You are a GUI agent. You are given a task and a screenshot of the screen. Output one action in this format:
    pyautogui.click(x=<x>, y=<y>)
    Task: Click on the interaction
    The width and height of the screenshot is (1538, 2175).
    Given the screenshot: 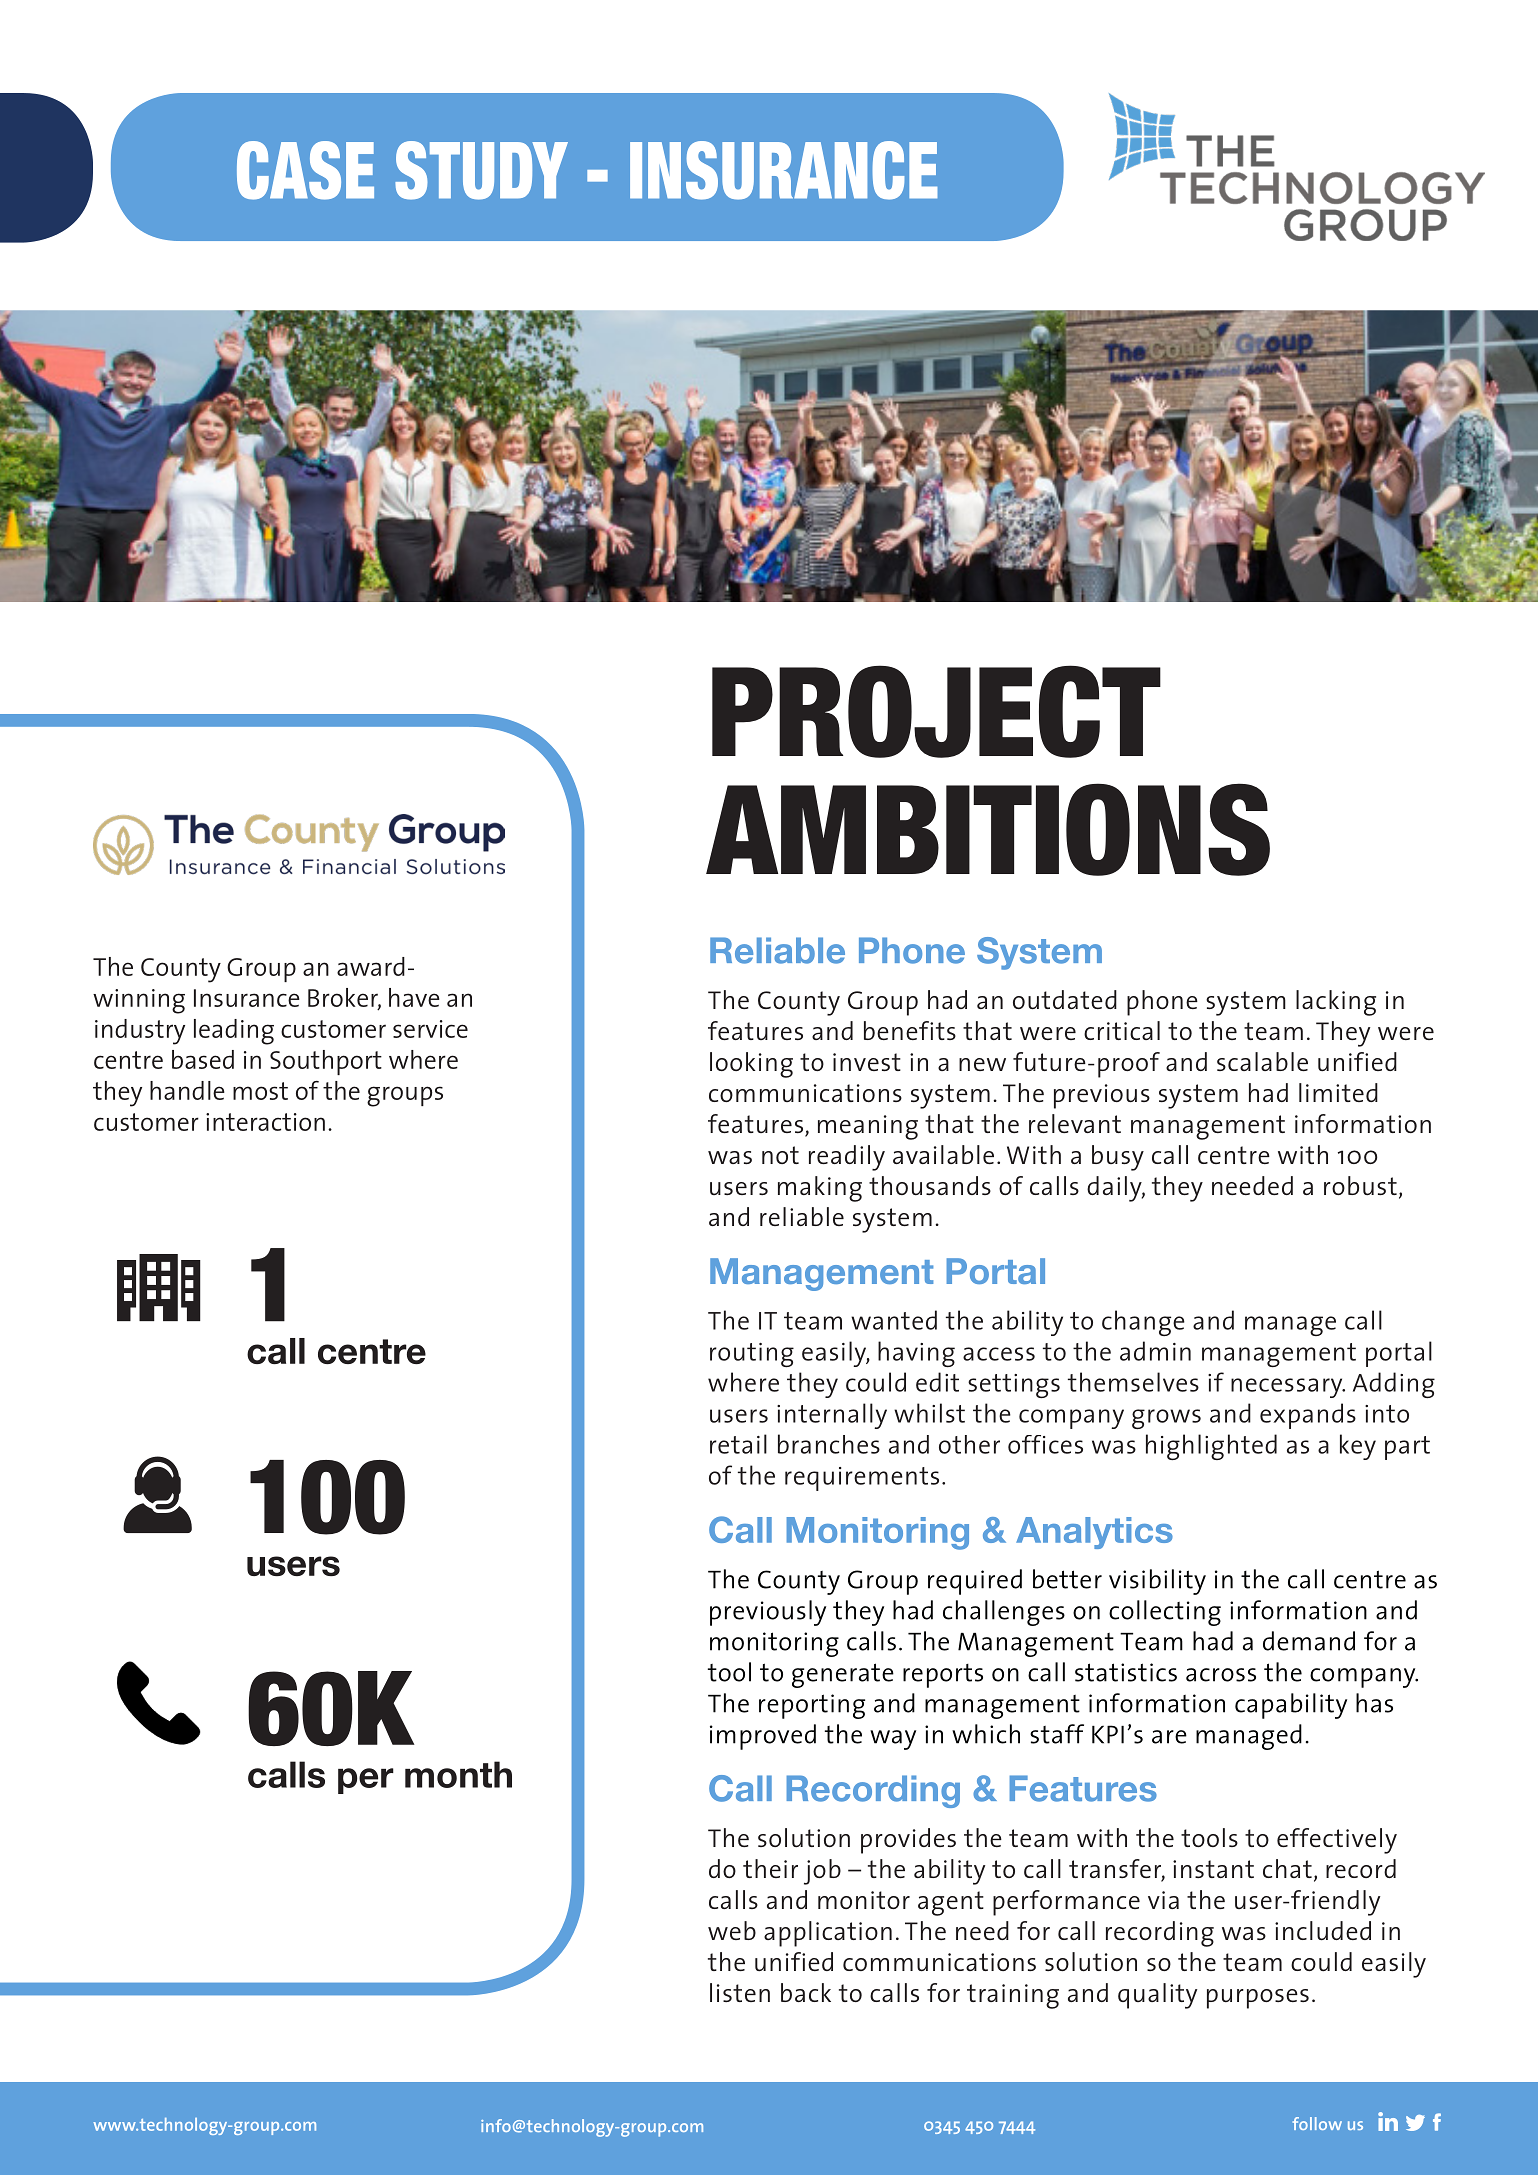 What is the action you would take?
    pyautogui.click(x=265, y=1122)
